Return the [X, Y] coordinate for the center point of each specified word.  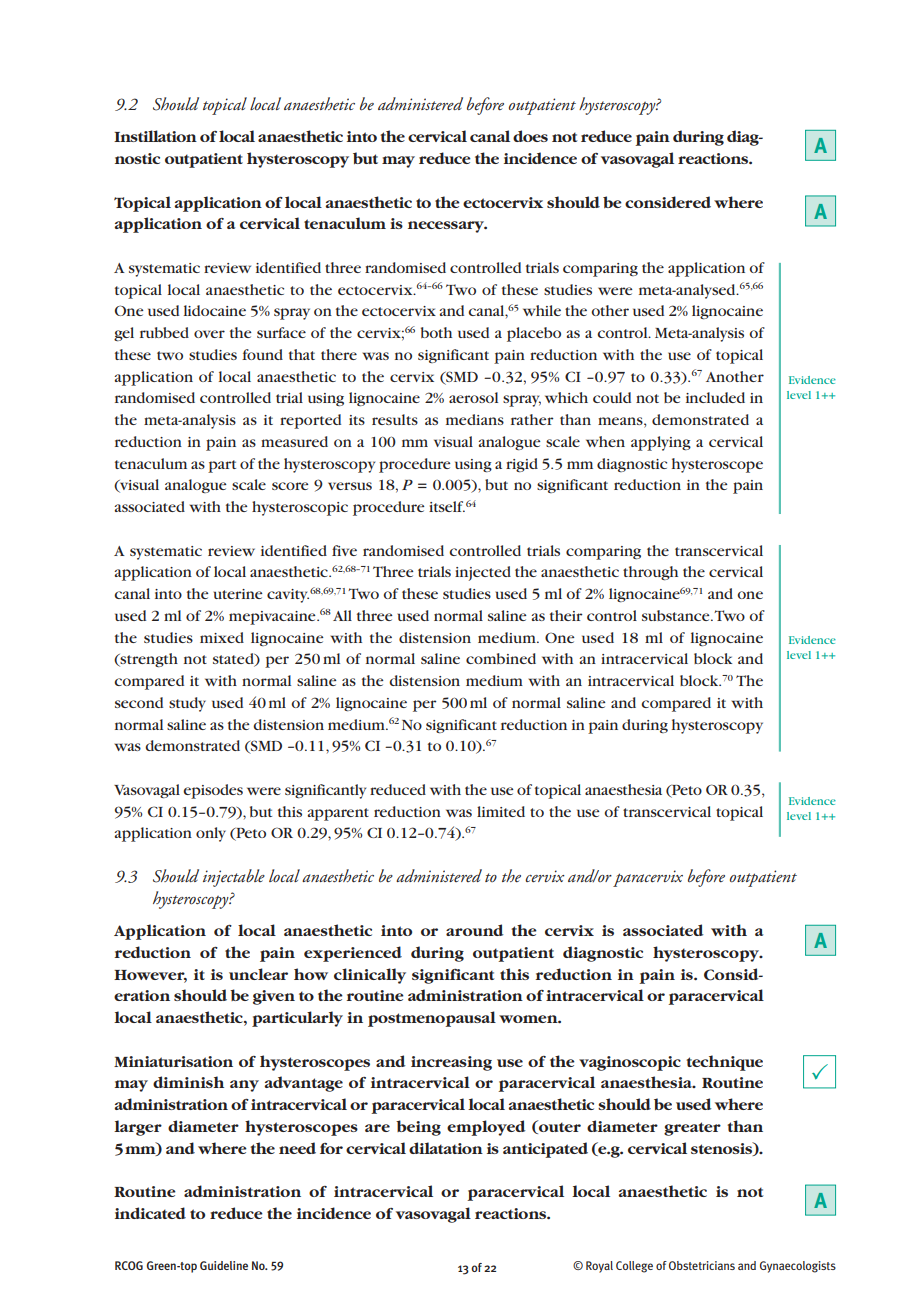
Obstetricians [702, 1265]
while [542, 310]
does [530, 136]
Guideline [224, 1265]
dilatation [446, 1148]
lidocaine [215, 310]
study [187, 704]
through [650, 573]
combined [501, 658]
